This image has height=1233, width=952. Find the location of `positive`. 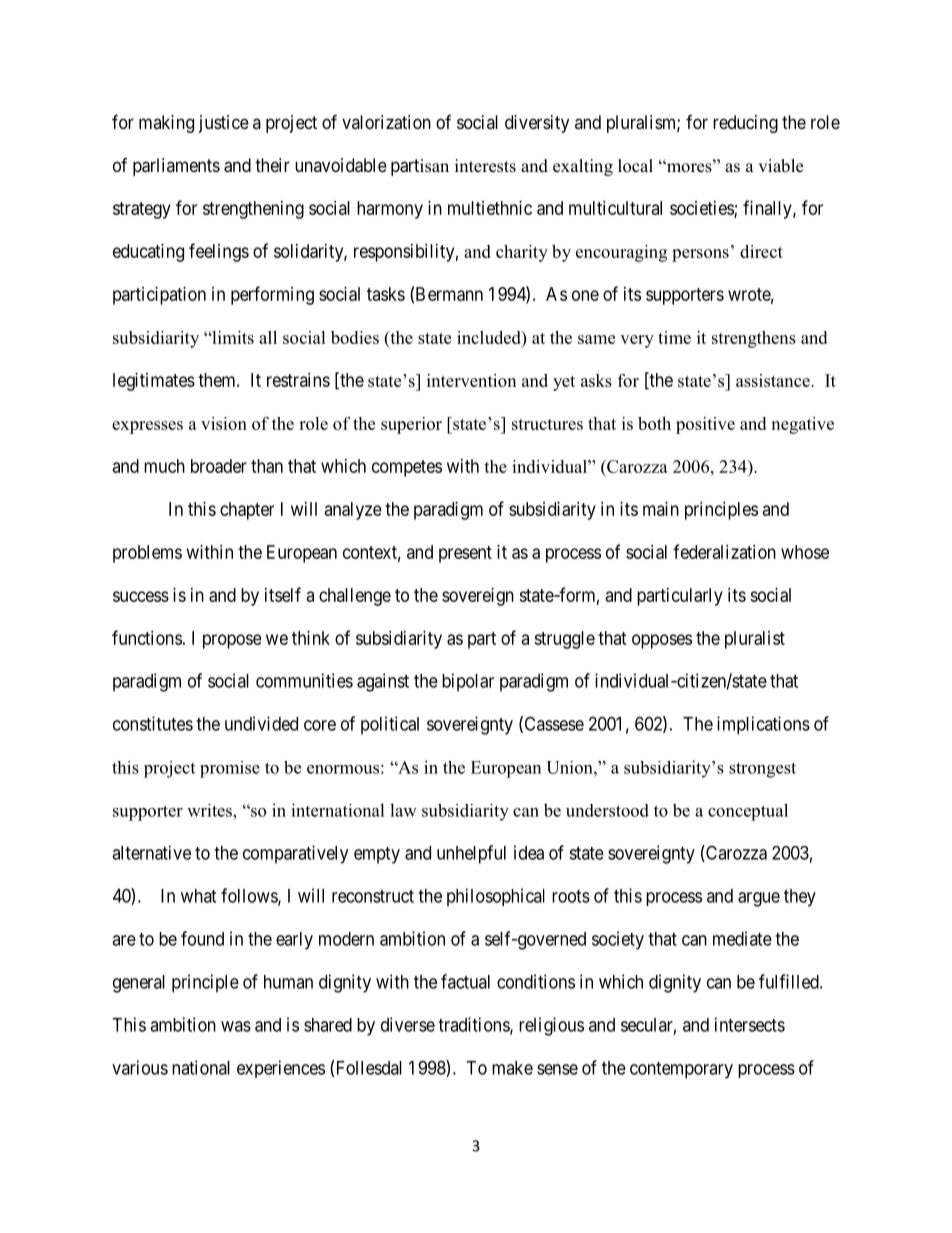

positive is located at coordinates (705, 425).
